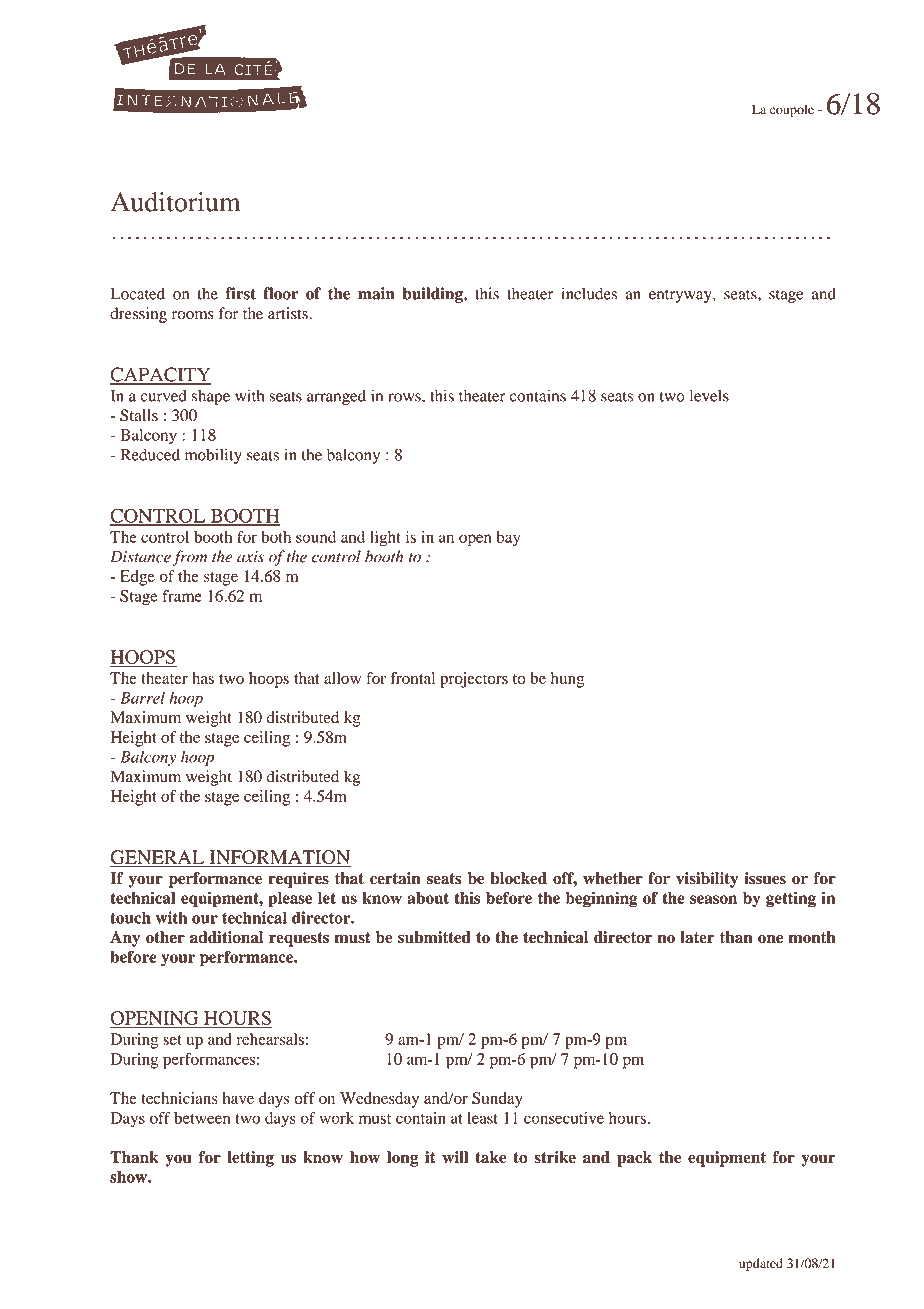 This image has width=924, height=1309. Describe the element at coordinates (567, 680) in the image. I see `hung` at that location.
